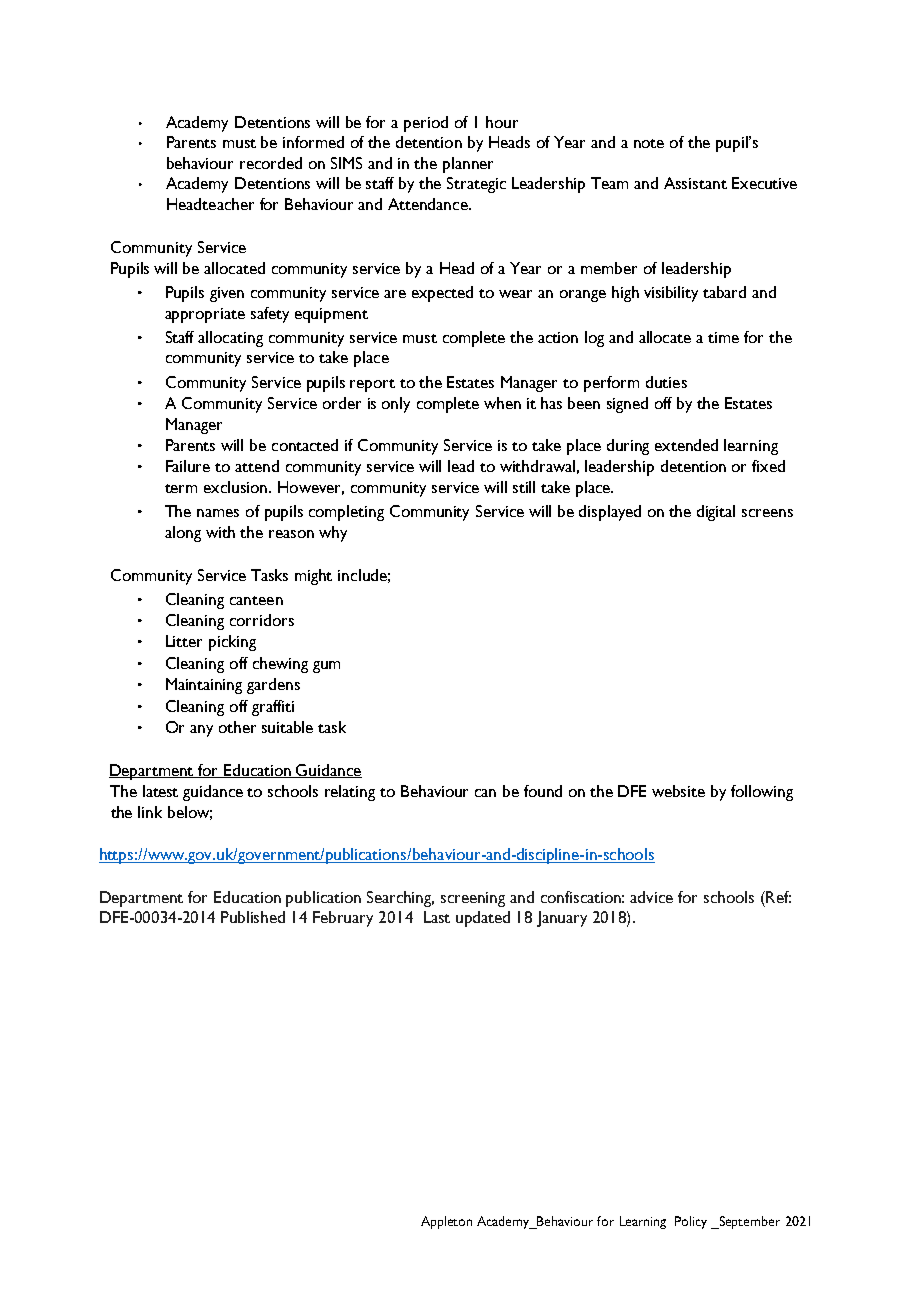 The height and width of the image is (1308, 924). I want to click on website, so click(678, 791).
